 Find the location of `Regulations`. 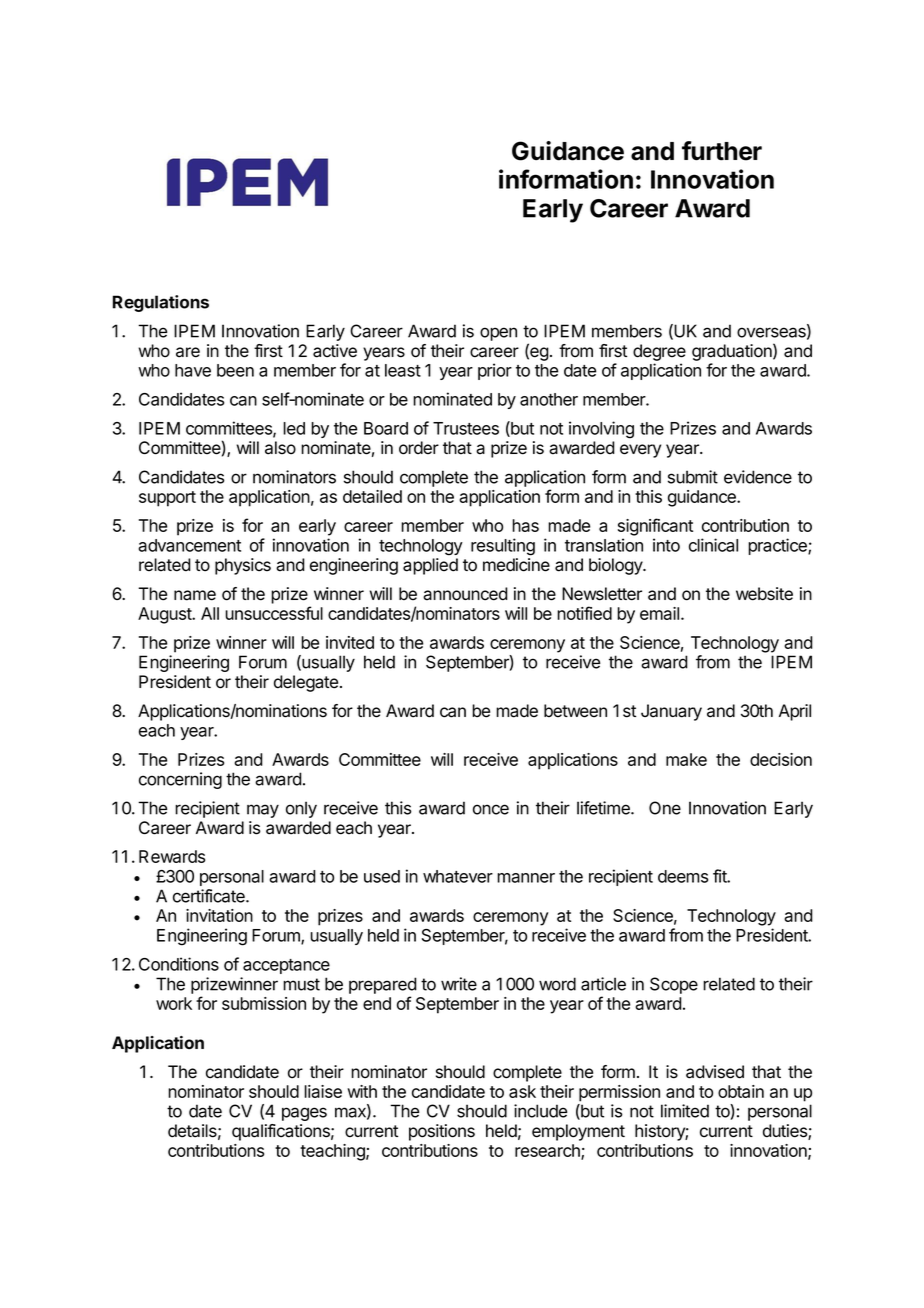

Regulations is located at coordinates (161, 303).
